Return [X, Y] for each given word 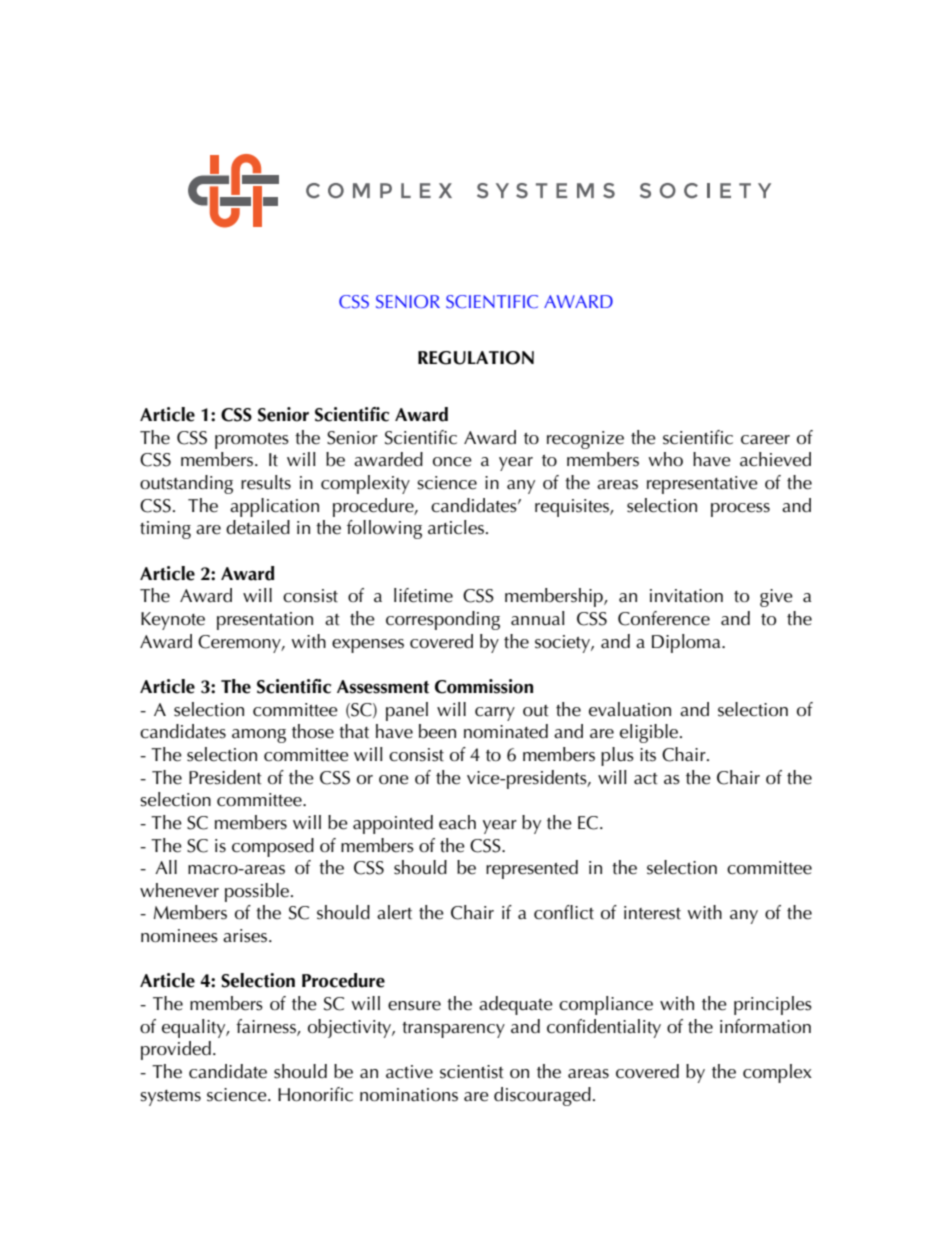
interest [652, 913]
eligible [650, 733]
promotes [252, 441]
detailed [258, 527]
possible [258, 892]
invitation [686, 596]
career [765, 440]
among [259, 736]
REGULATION [476, 358]
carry [495, 714]
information [765, 1026]
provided [176, 1050]
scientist [472, 1072]
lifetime [423, 595]
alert [394, 912]
